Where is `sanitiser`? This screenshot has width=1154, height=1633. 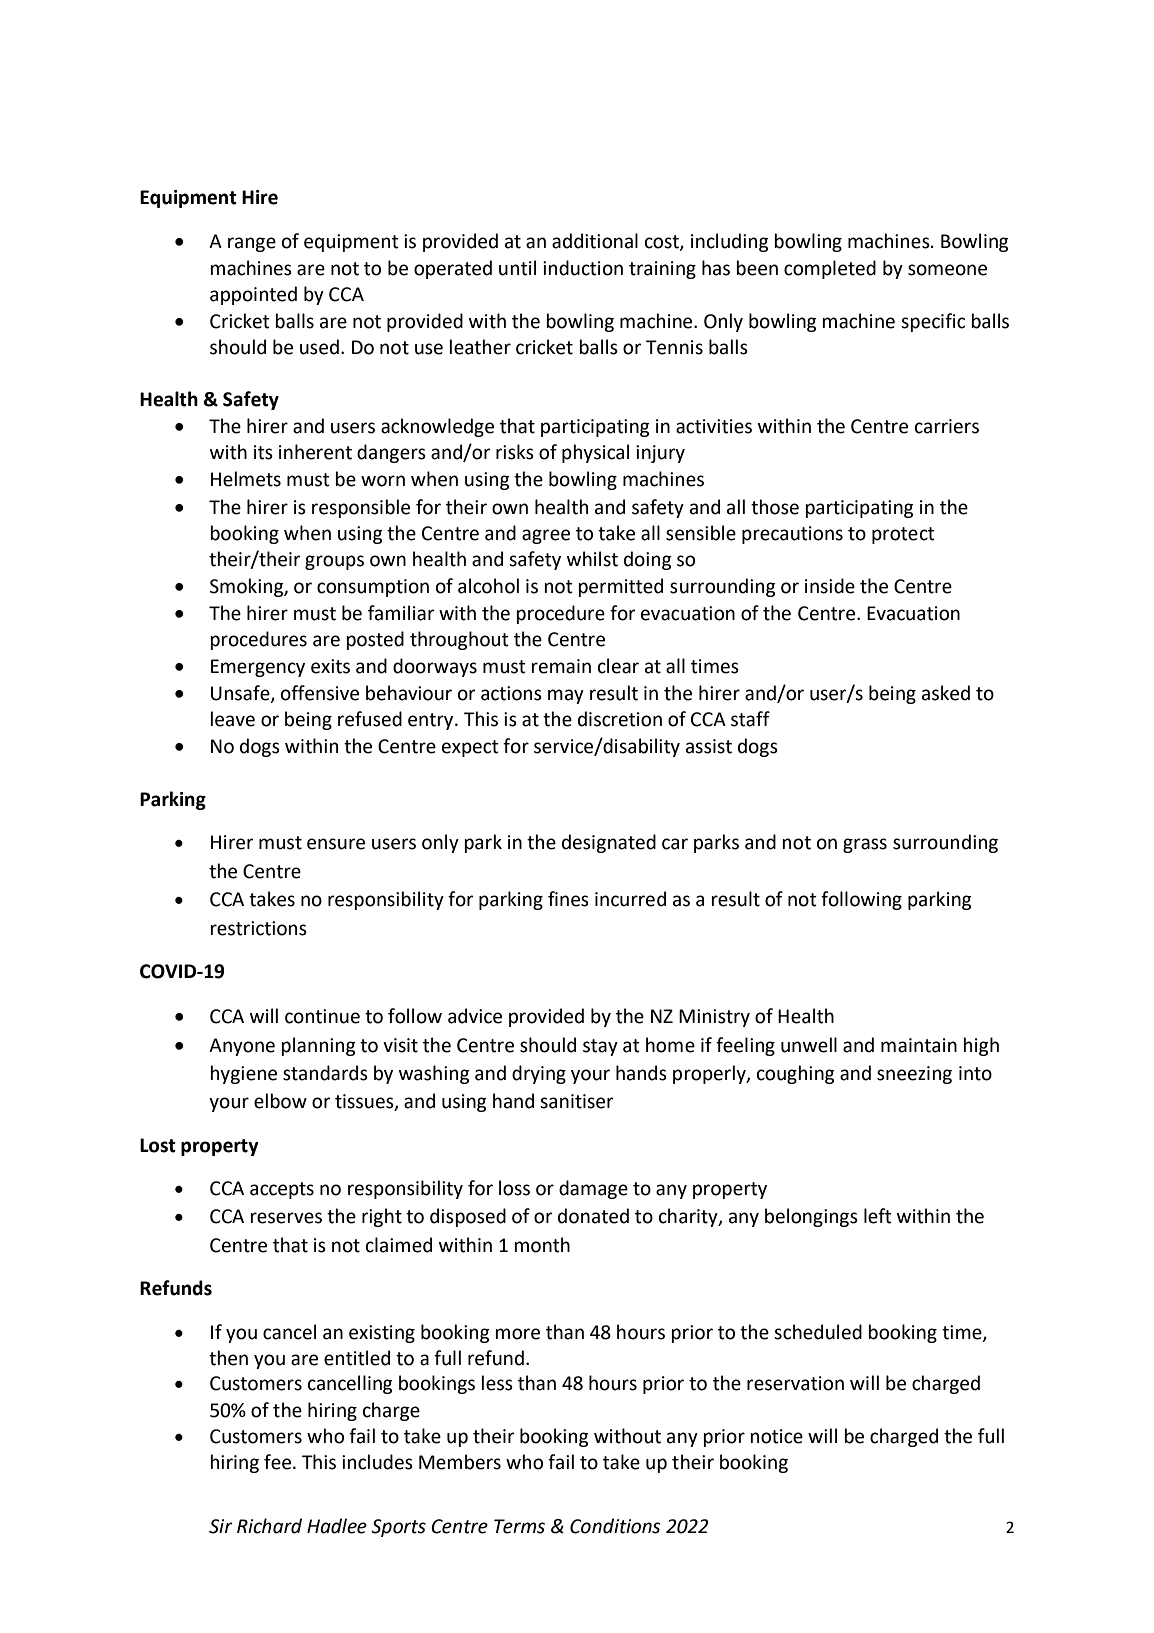
sanitiser is located at coordinates (577, 1101).
